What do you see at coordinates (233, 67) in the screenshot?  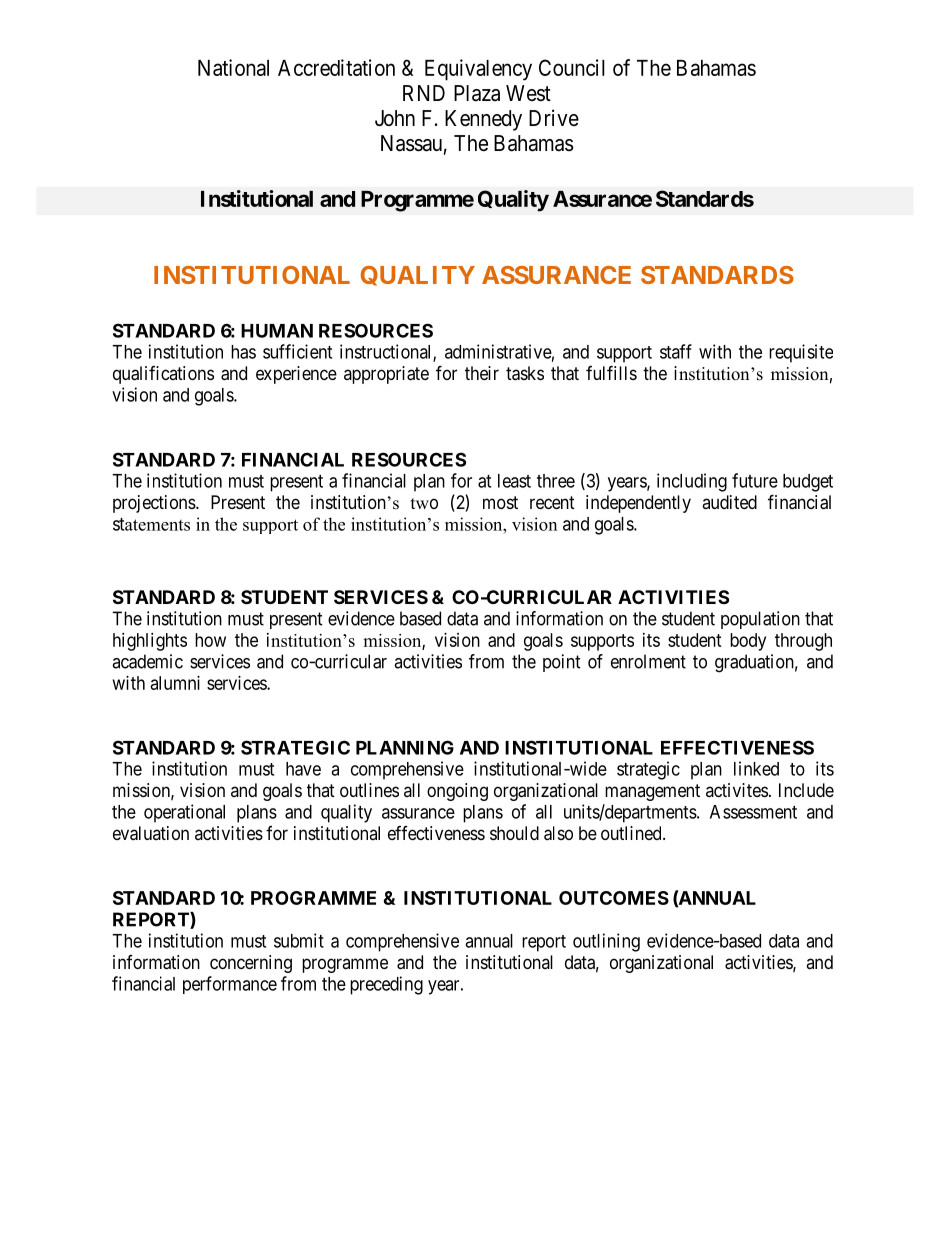 I see `National` at bounding box center [233, 67].
